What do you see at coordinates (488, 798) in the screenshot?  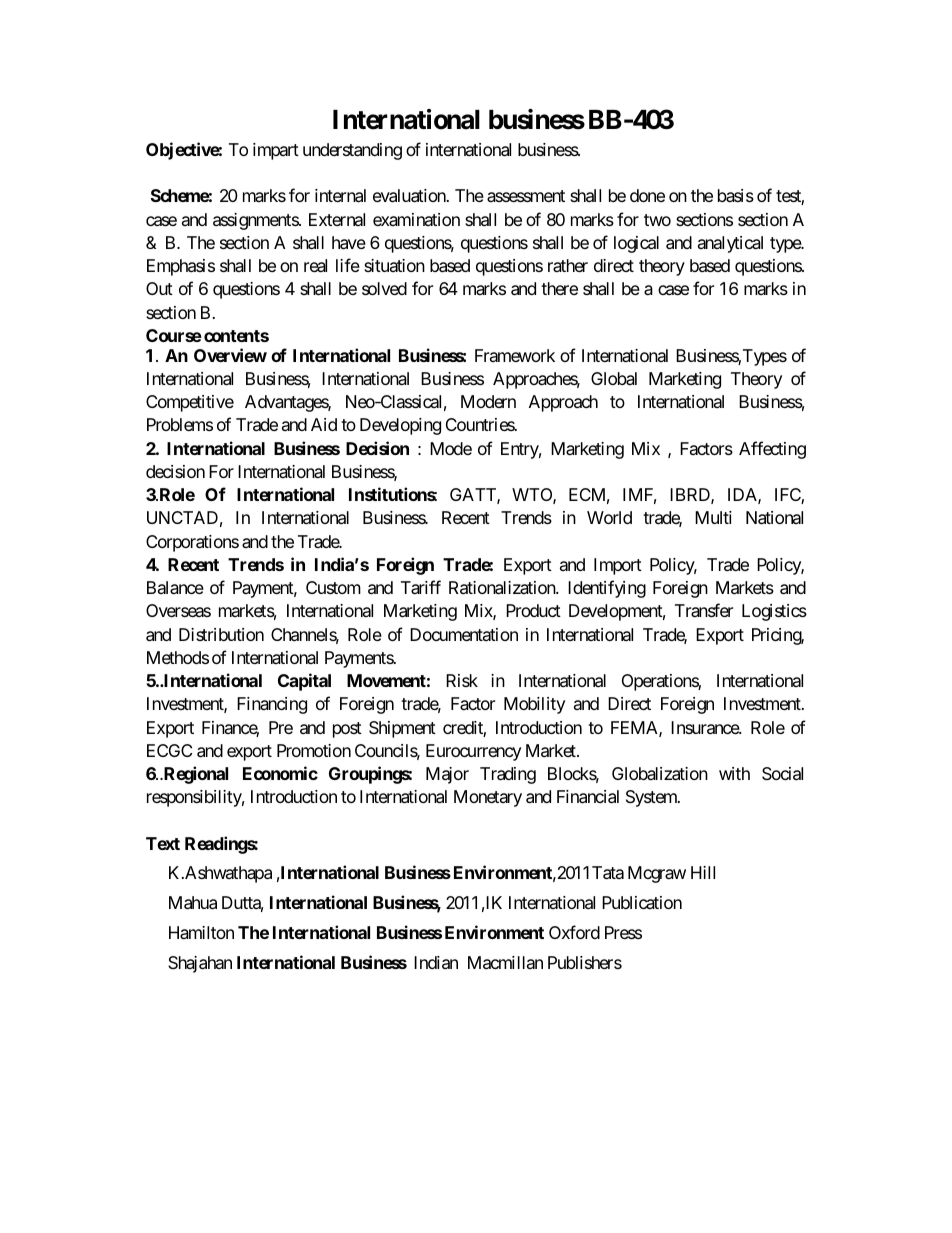 I see `Monetary` at bounding box center [488, 798].
